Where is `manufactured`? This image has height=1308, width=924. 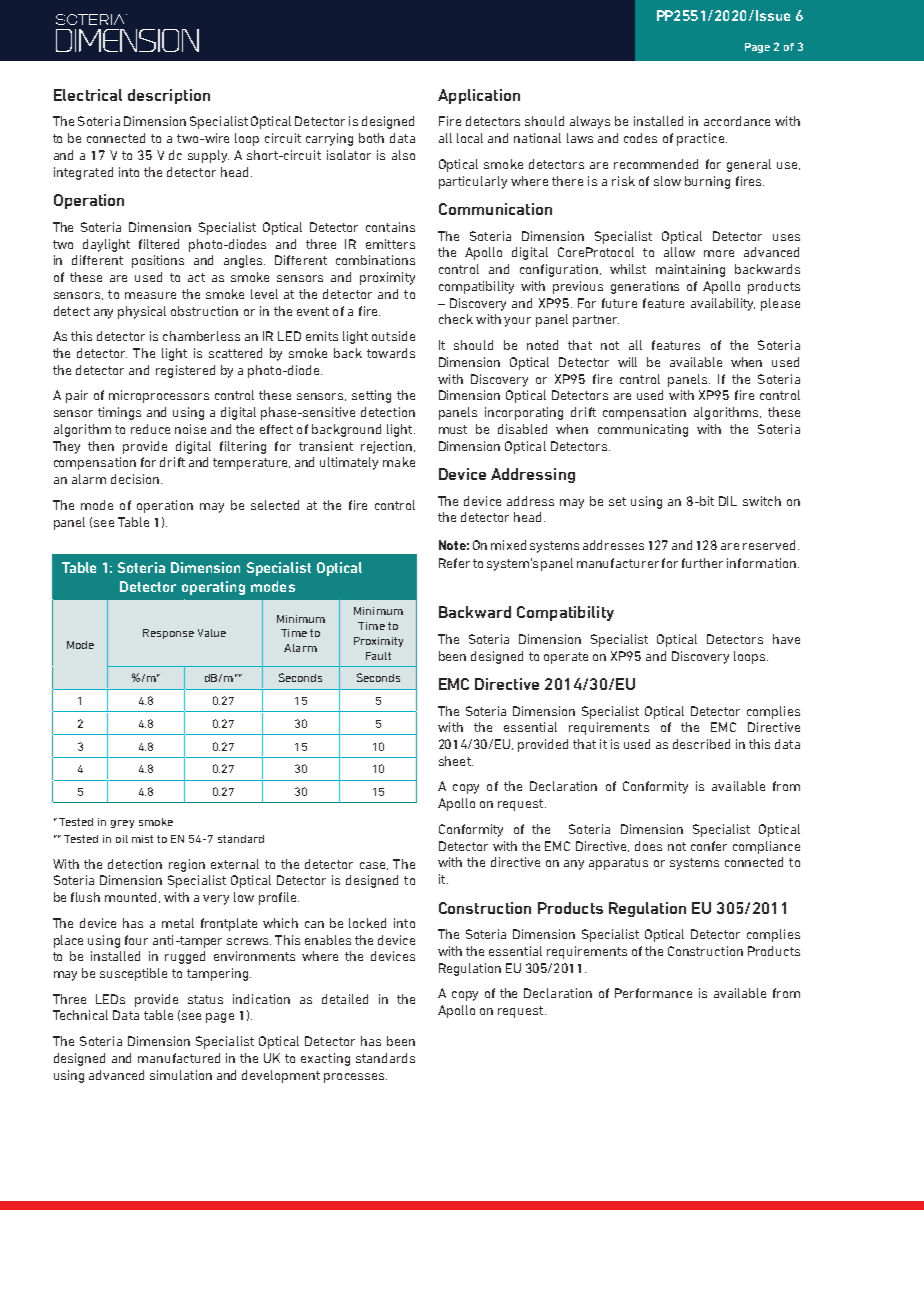 manufactured is located at coordinates (179, 1058).
